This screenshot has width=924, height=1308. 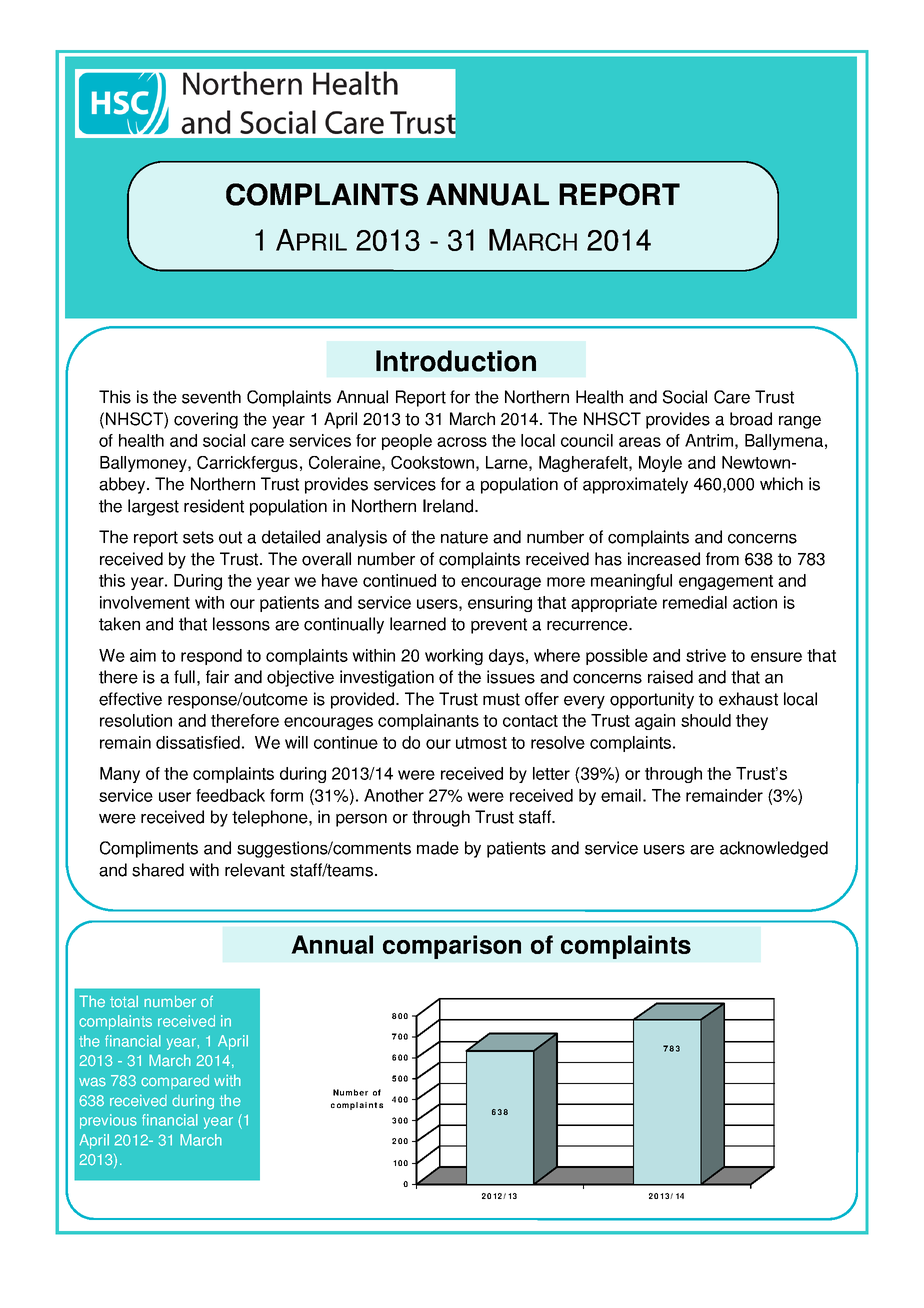 I want to click on should, so click(x=706, y=720).
